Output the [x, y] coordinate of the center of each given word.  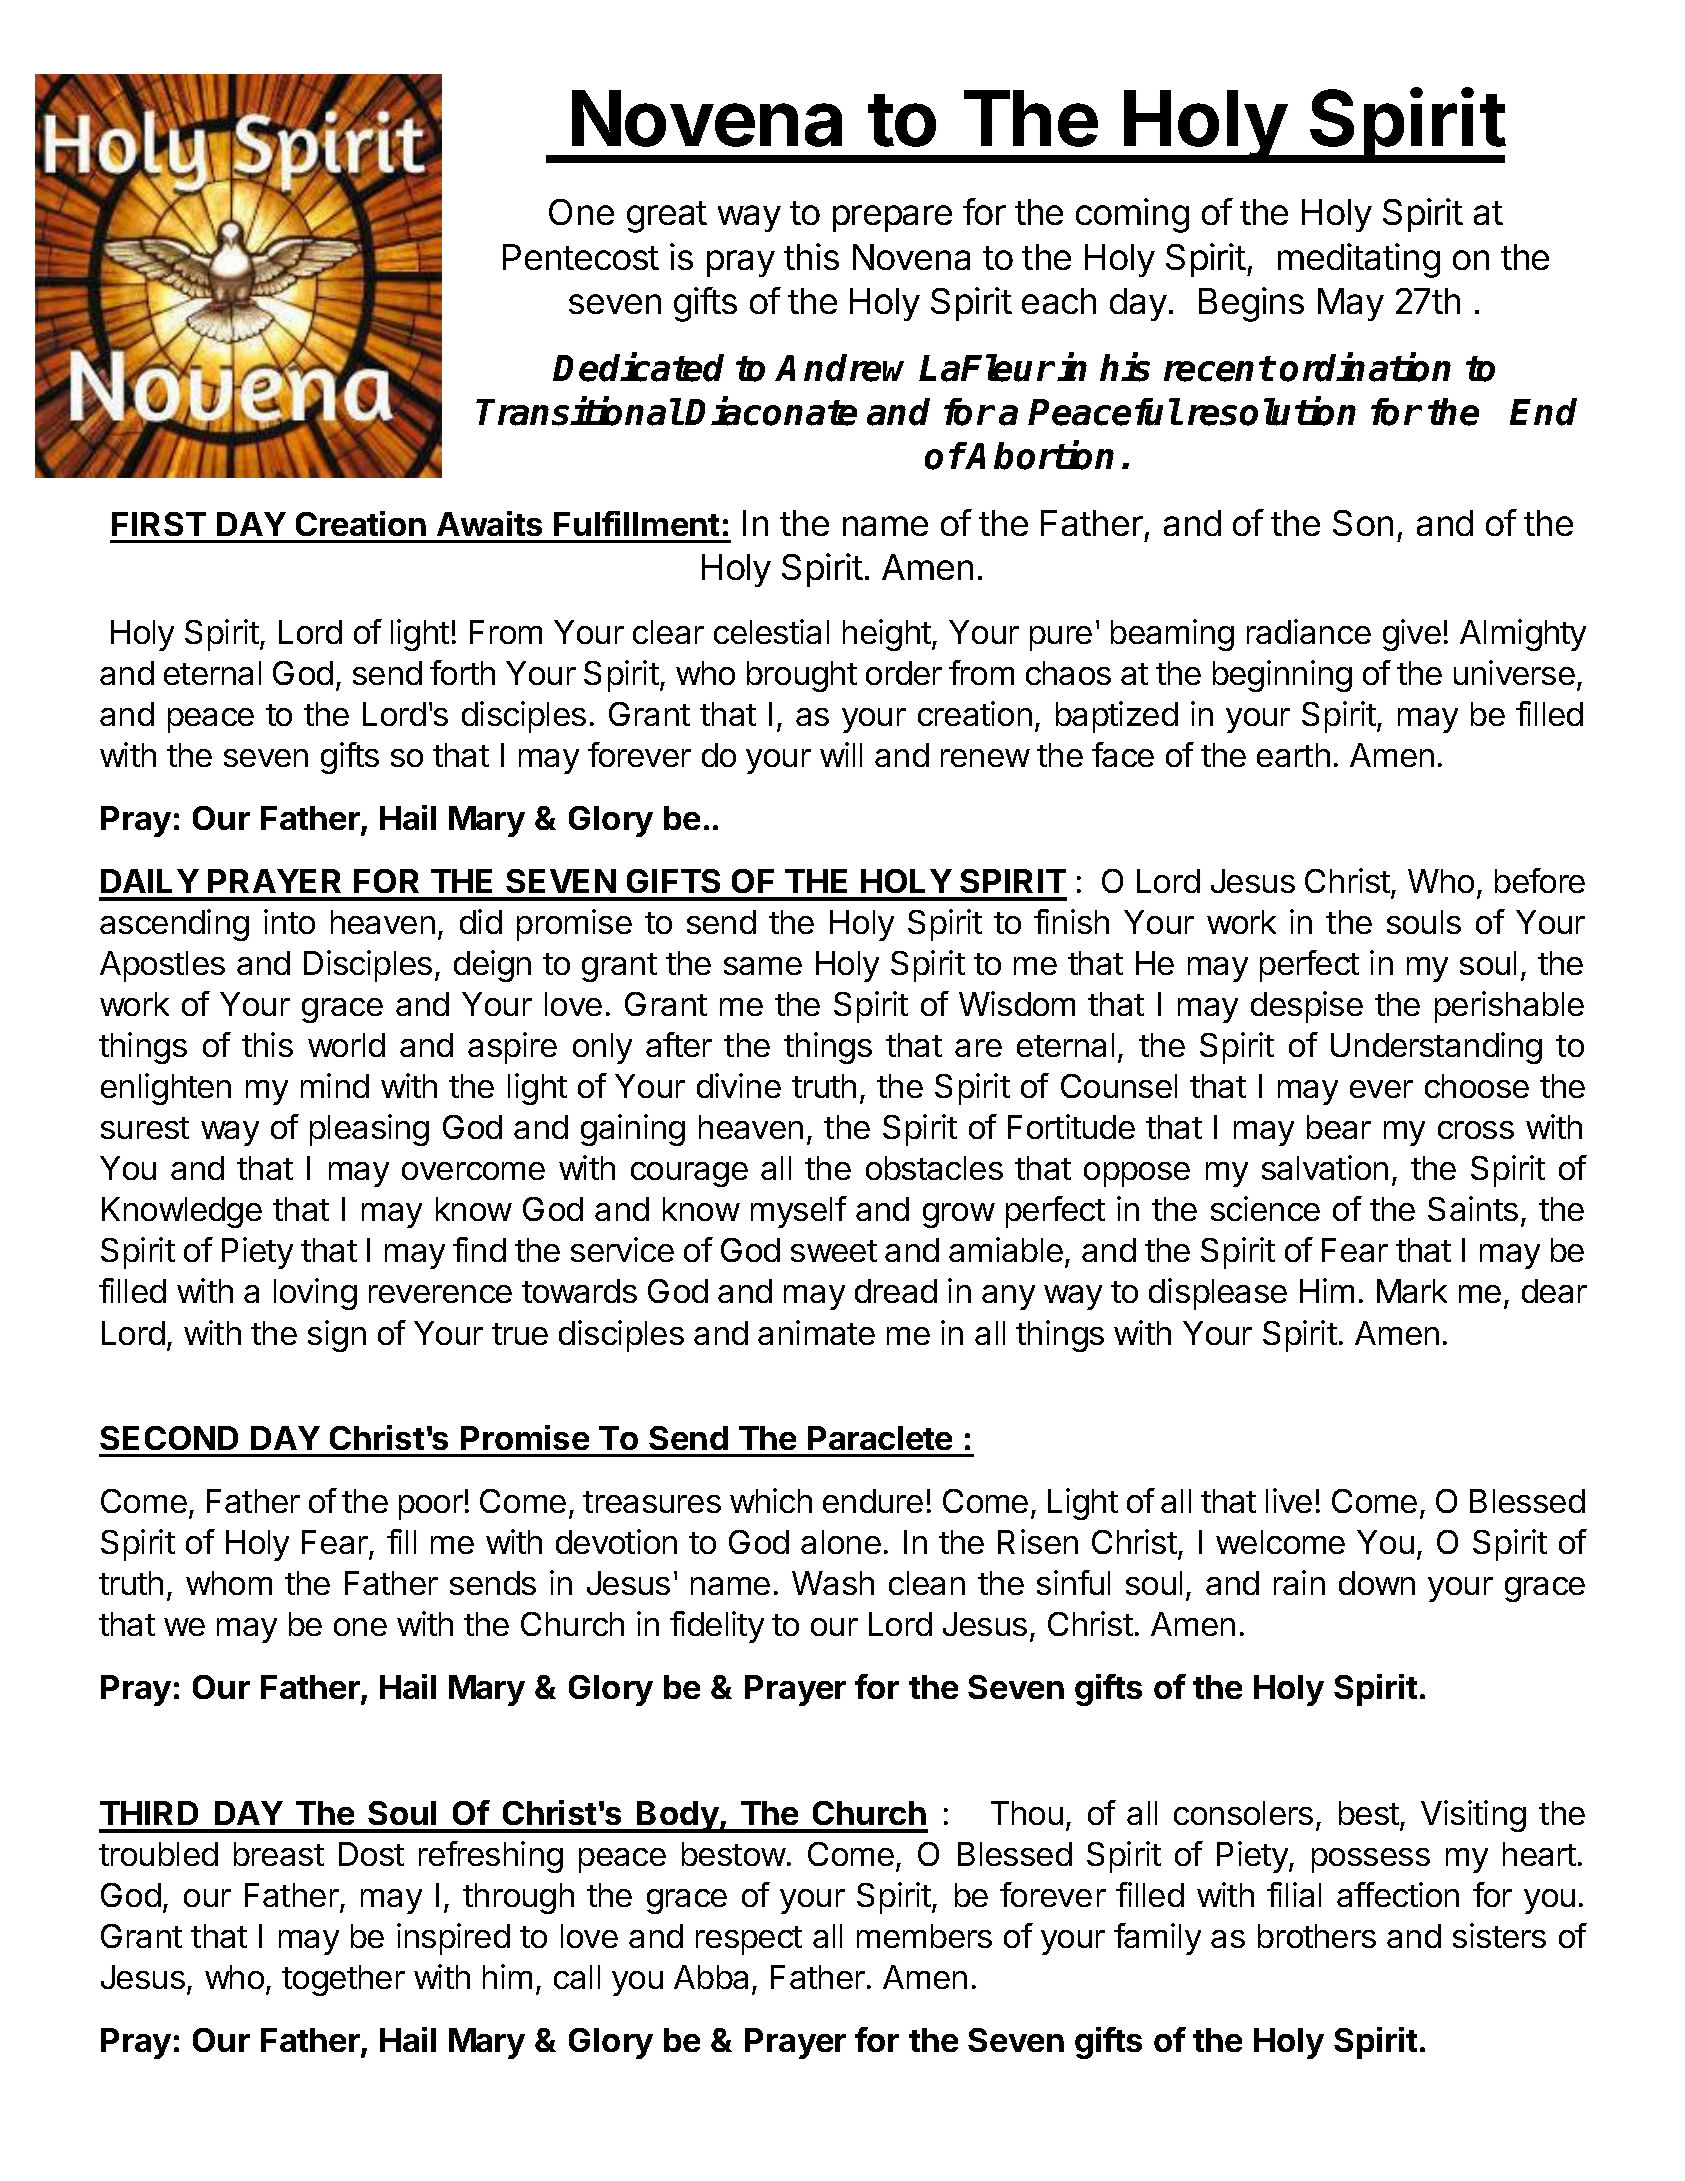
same [763, 966]
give [1412, 635]
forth [462, 672]
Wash [833, 1583]
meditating [1359, 260]
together [343, 1980]
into [289, 921]
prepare [892, 218]
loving [315, 1294]
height [887, 635]
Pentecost [581, 257]
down [1377, 1583]
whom [229, 1583]
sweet [834, 1251]
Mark [1412, 1291]
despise [1307, 1007]
